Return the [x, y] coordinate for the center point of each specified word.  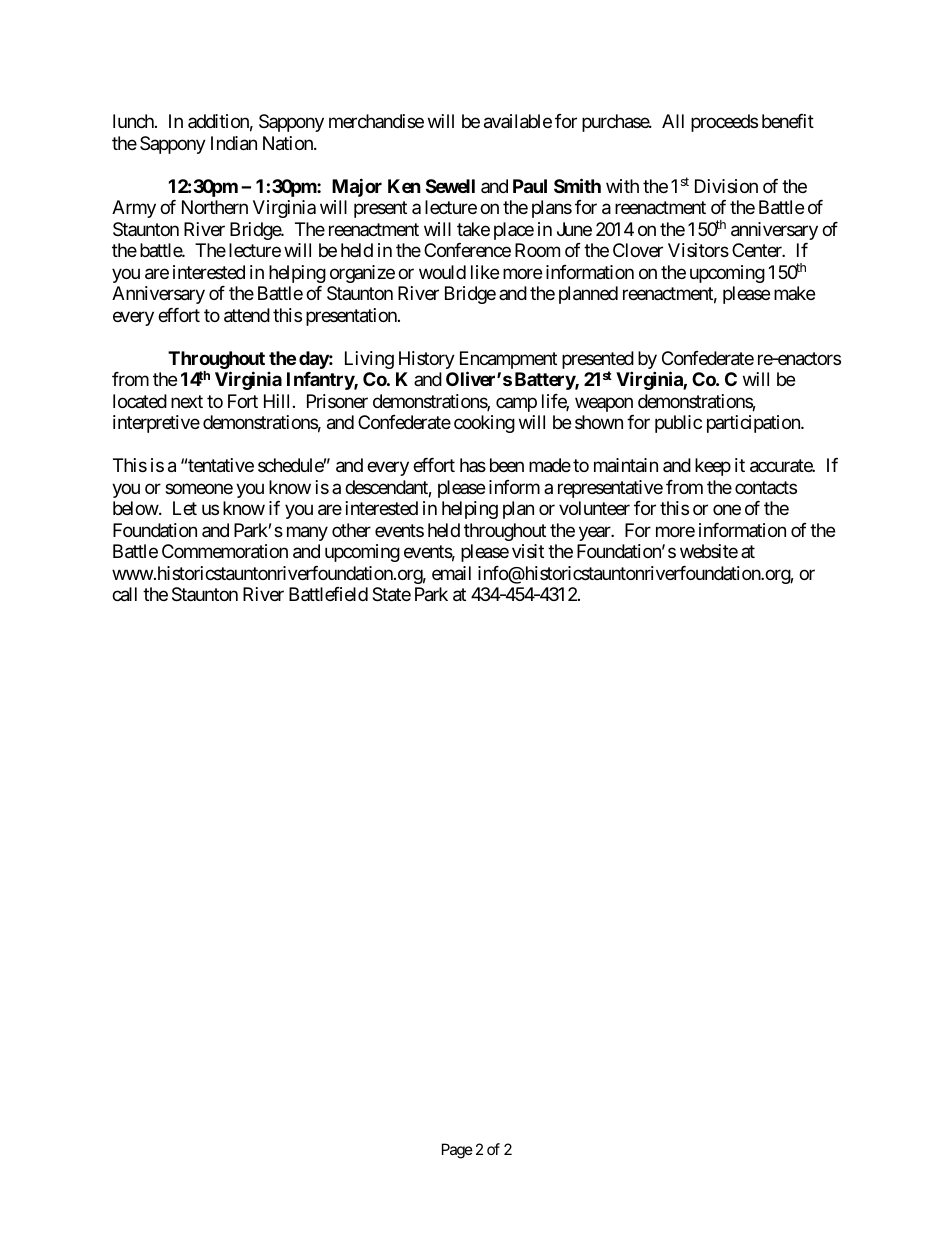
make [794, 293]
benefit [788, 121]
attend [247, 315]
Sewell [450, 186]
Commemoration [225, 551]
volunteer [594, 508]
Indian [234, 143]
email [451, 573]
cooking [484, 424]
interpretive [156, 424]
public [678, 424]
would [442, 272]
